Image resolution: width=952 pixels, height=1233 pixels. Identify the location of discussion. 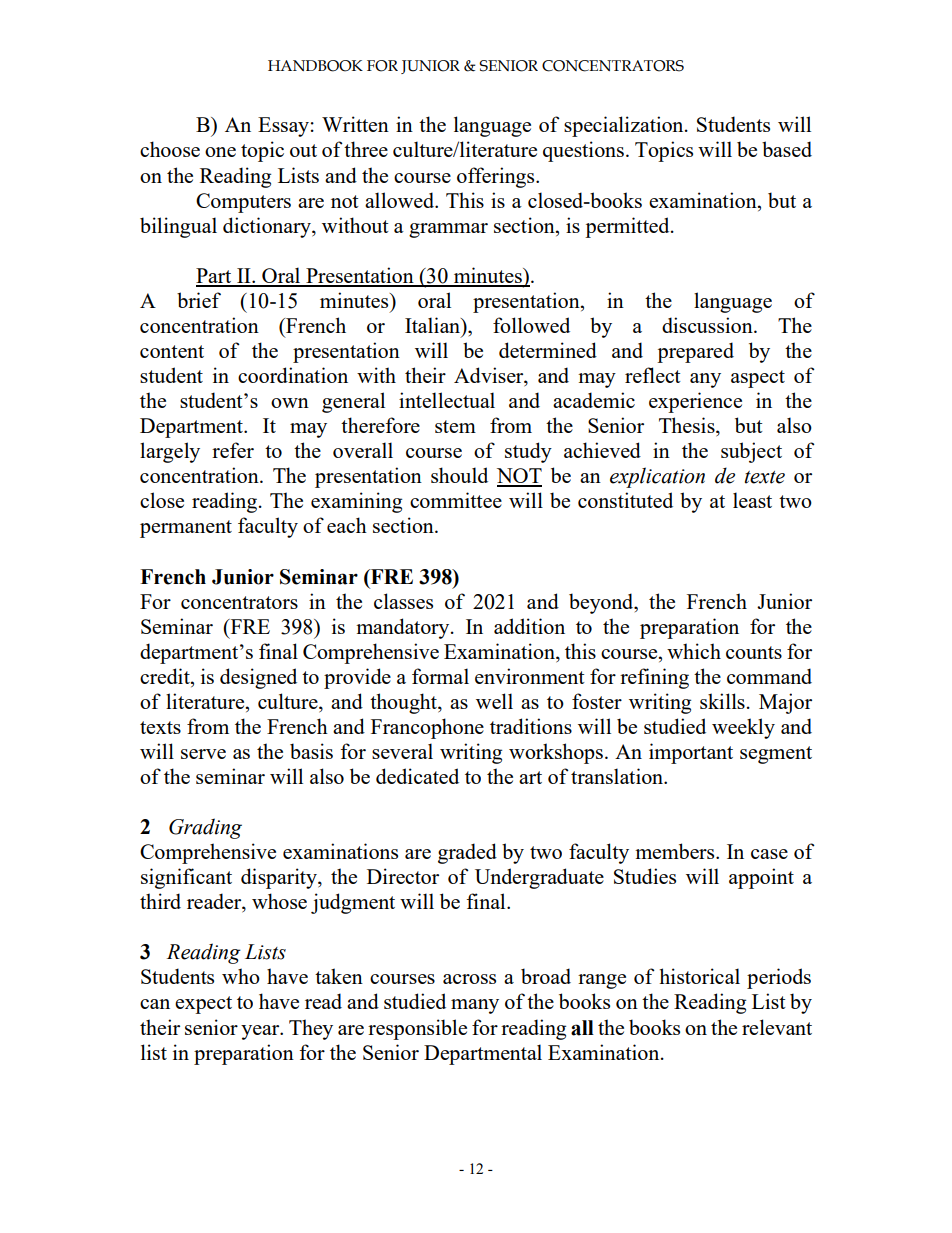
(708, 325).
